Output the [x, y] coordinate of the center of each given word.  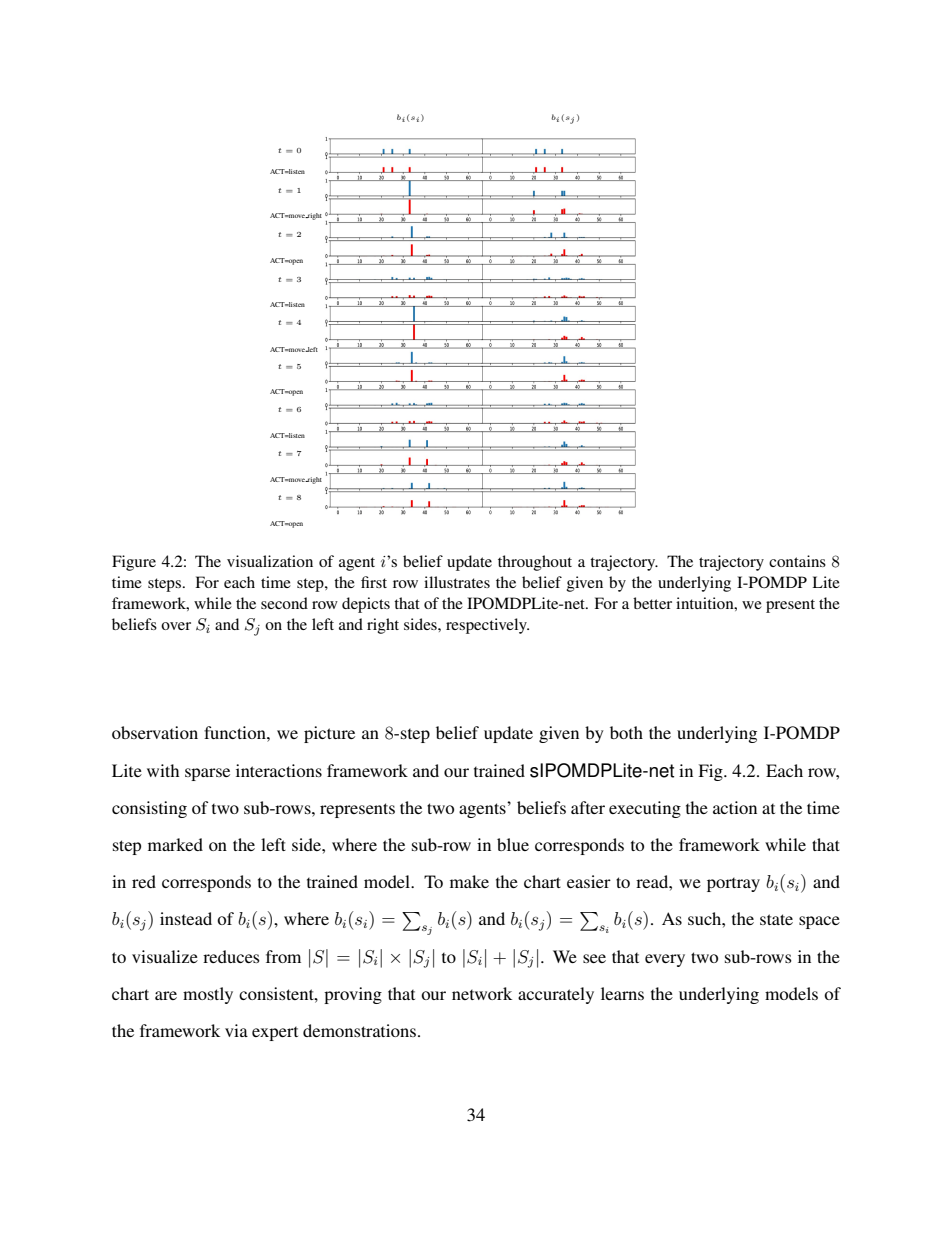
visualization [270, 561]
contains [797, 561]
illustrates [457, 582]
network [482, 993]
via [236, 1030]
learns [622, 993]
